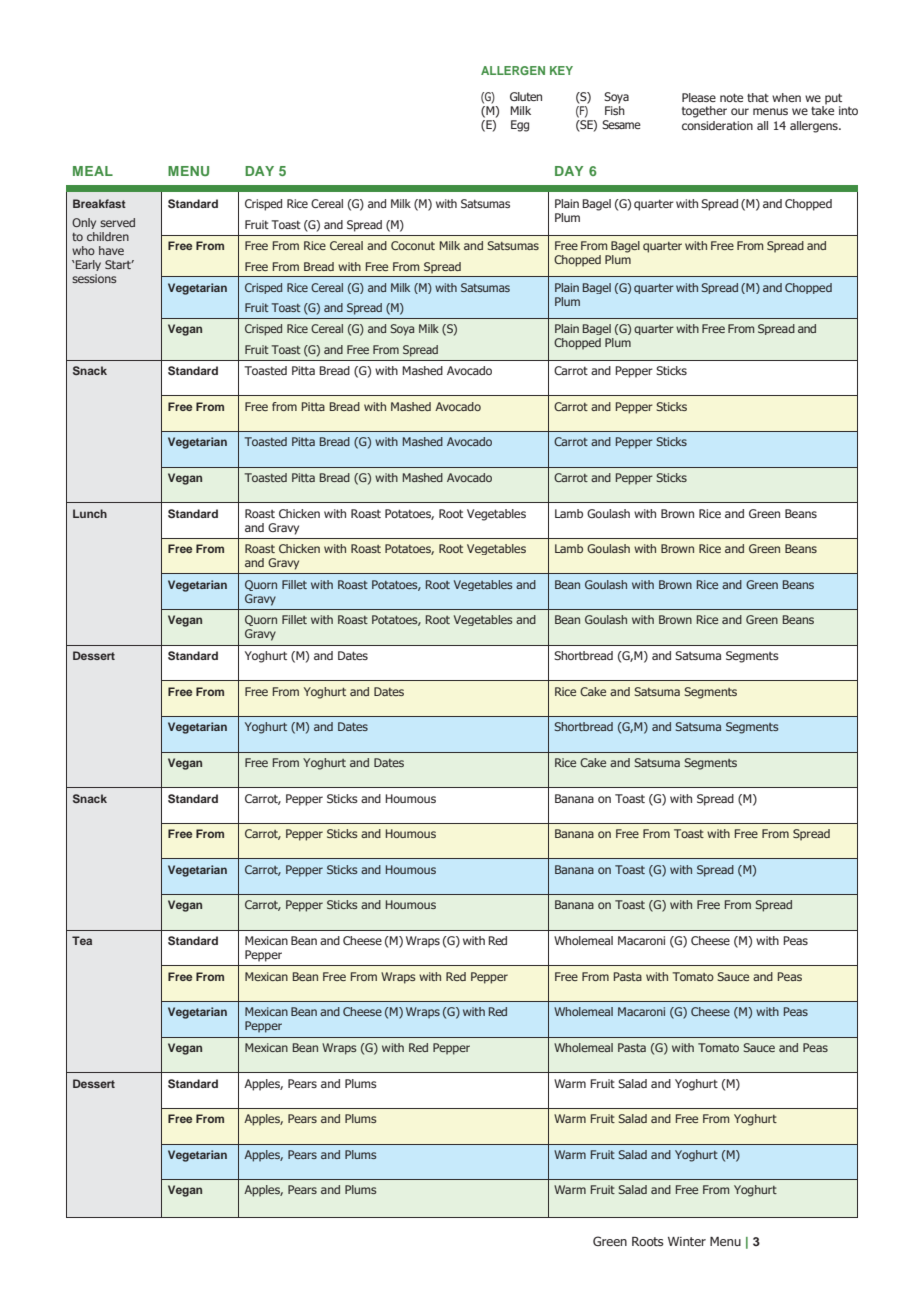 Image resolution: width=924 pixels, height=1307 pixels. I want to click on sessions, so click(94, 278).
